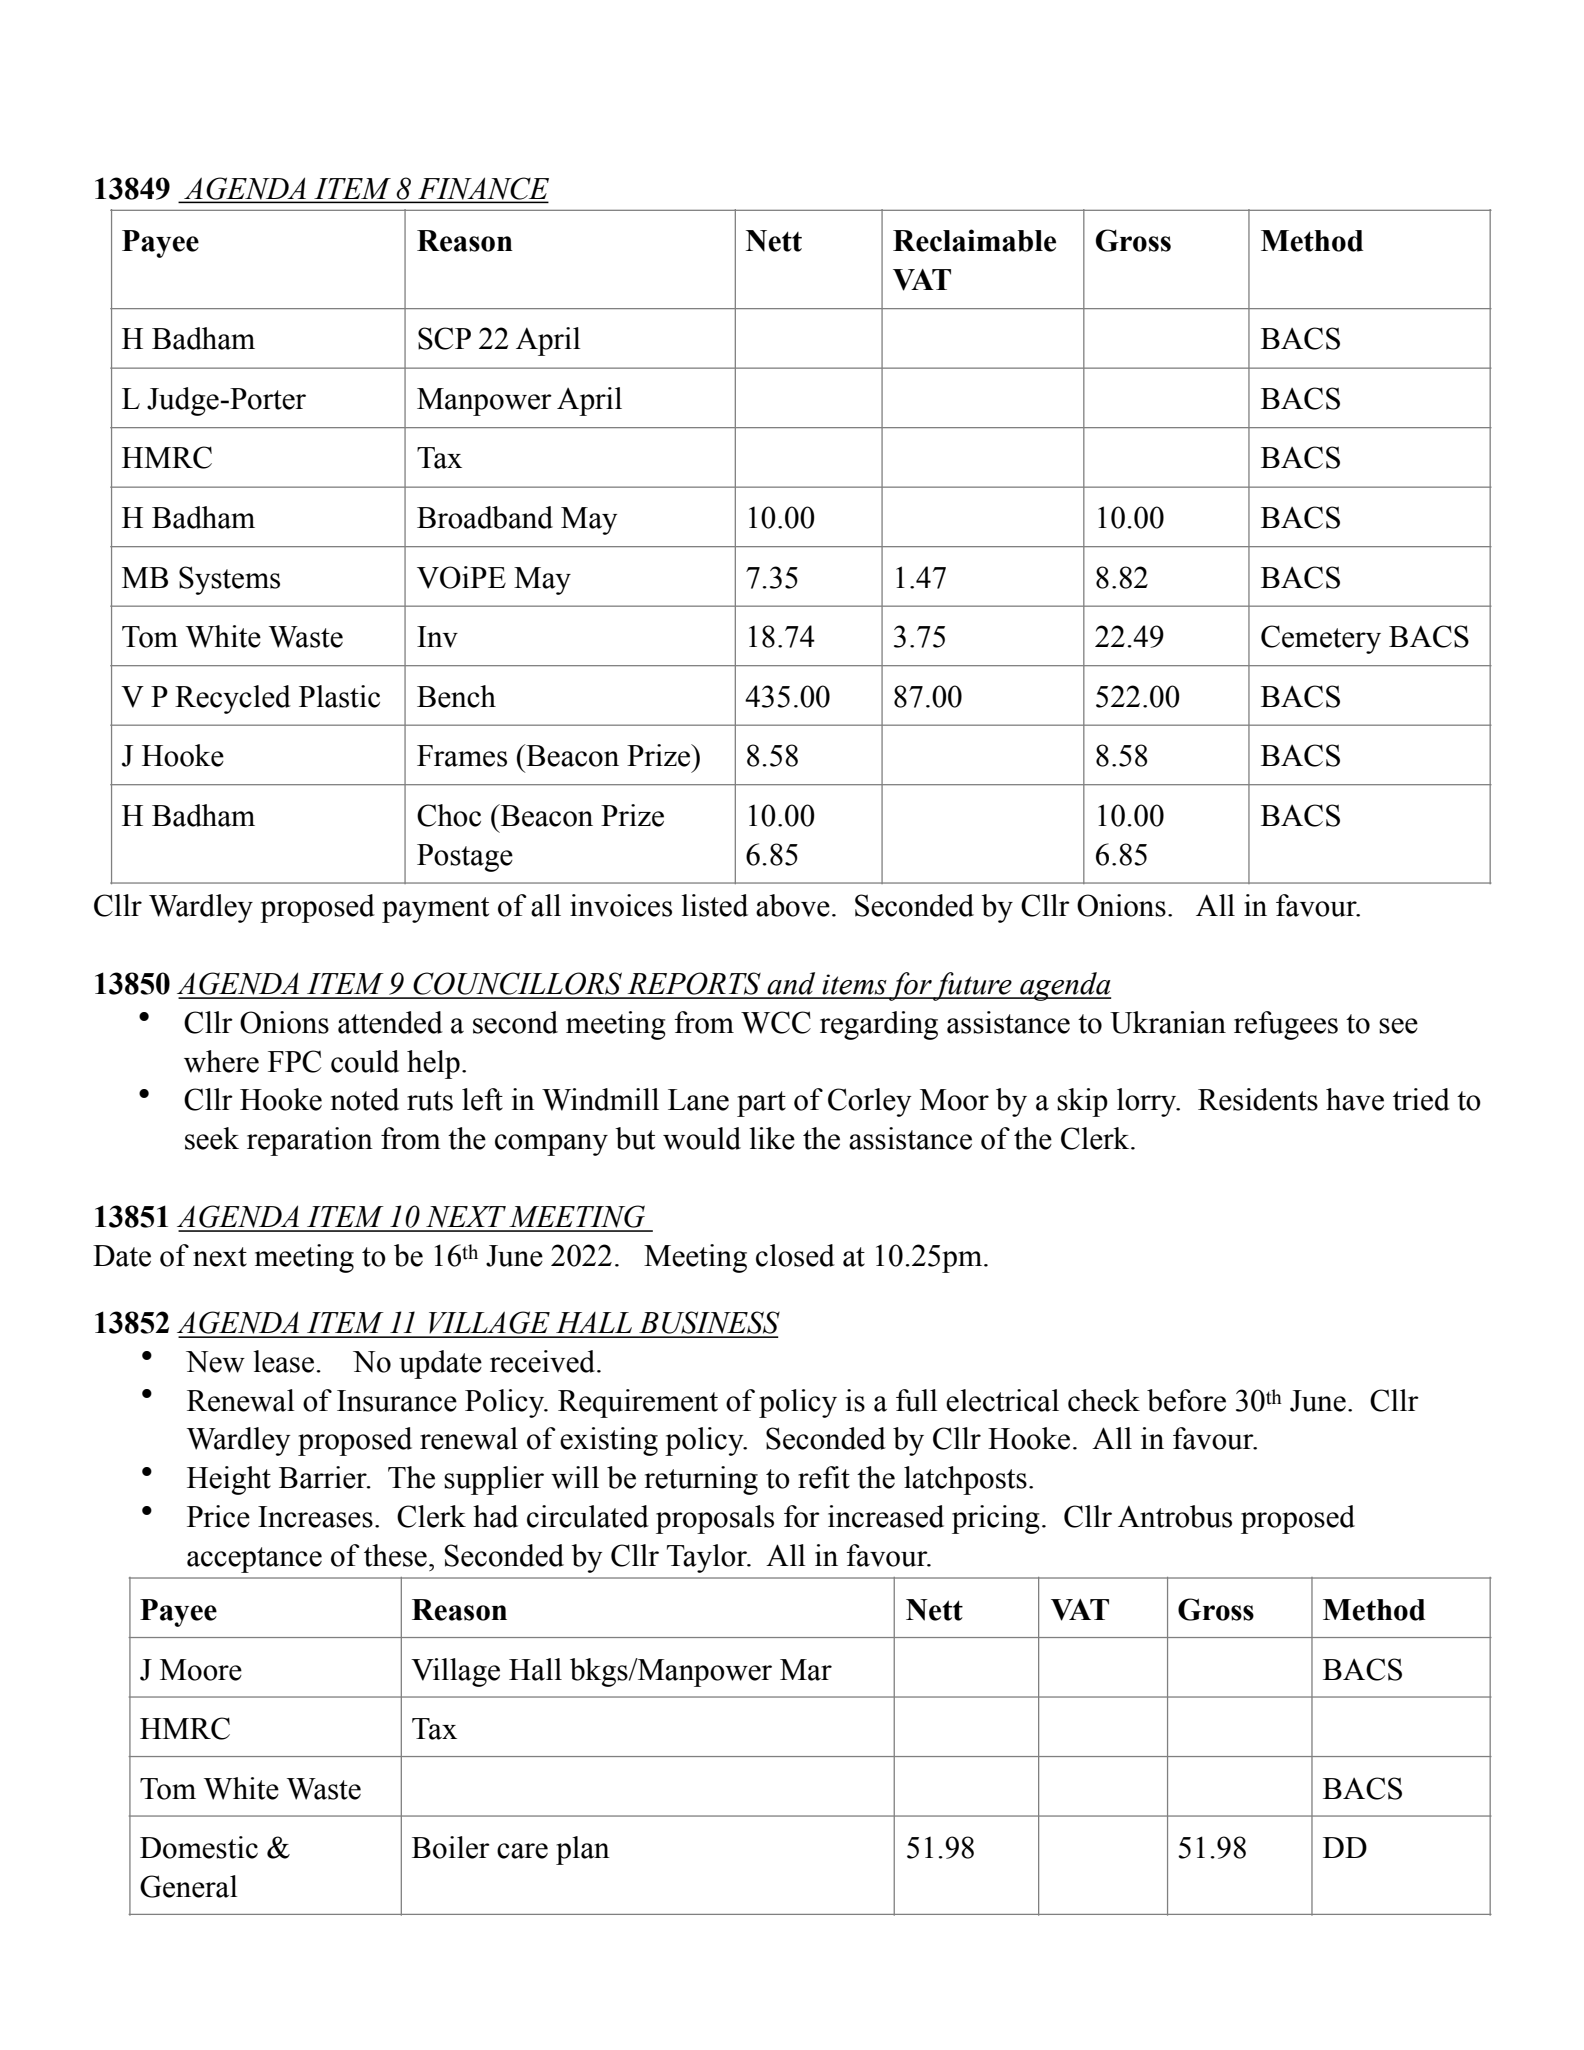  I want to click on Mar, so click(806, 1670).
